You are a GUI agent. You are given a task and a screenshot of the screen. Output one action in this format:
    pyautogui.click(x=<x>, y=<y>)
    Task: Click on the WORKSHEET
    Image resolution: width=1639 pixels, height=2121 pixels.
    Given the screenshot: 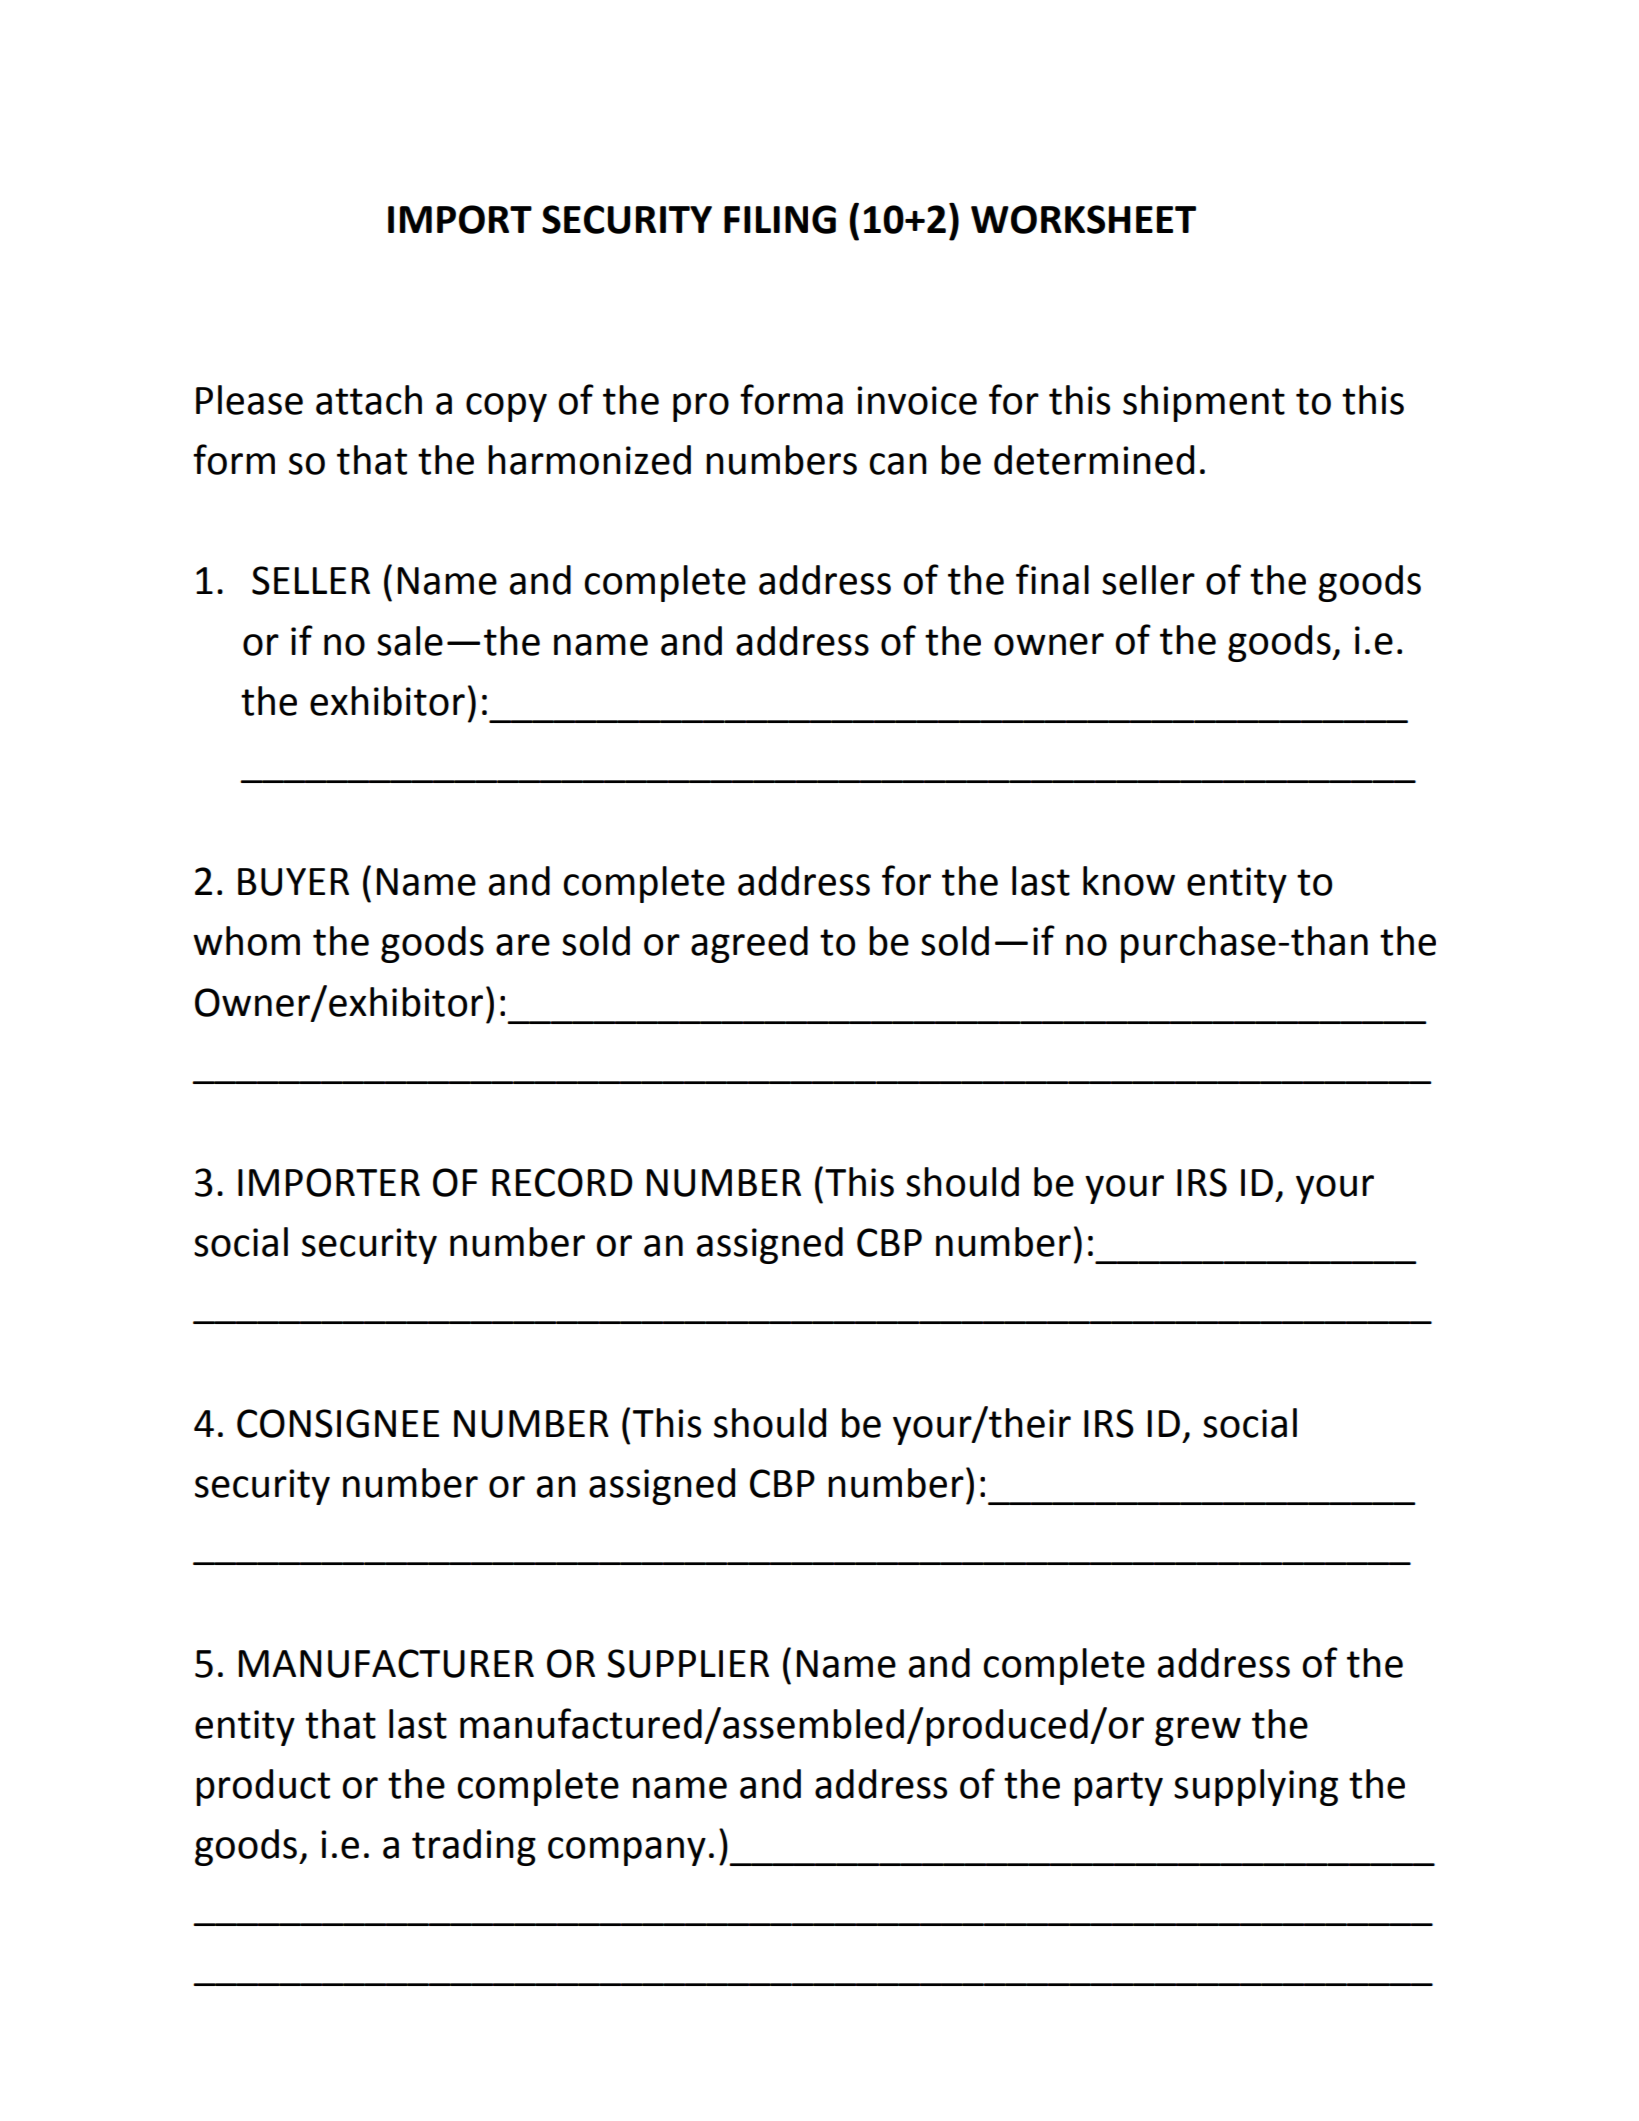 What is the action you would take?
    pyautogui.click(x=1083, y=219)
